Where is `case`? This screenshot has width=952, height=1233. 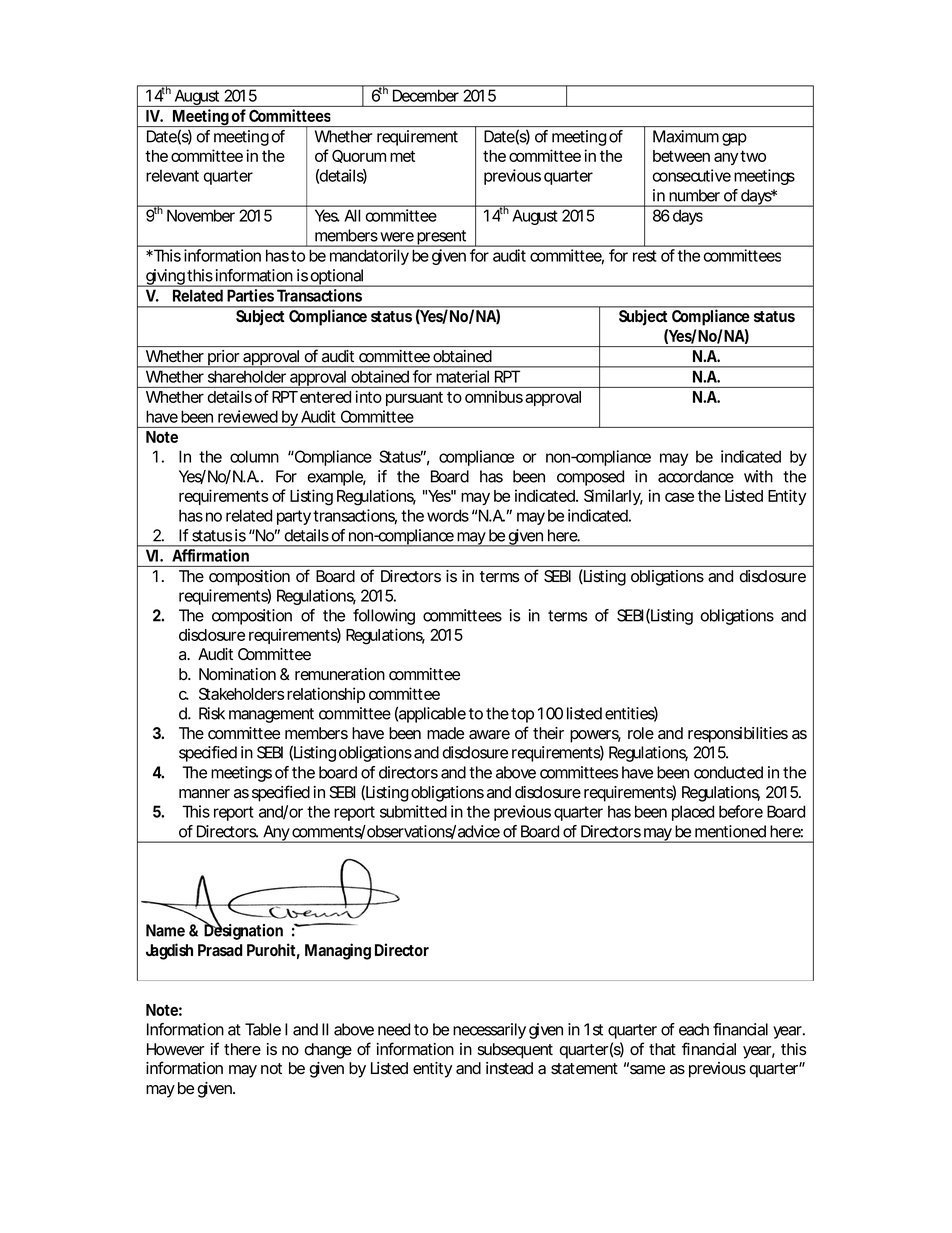 case is located at coordinates (679, 497).
